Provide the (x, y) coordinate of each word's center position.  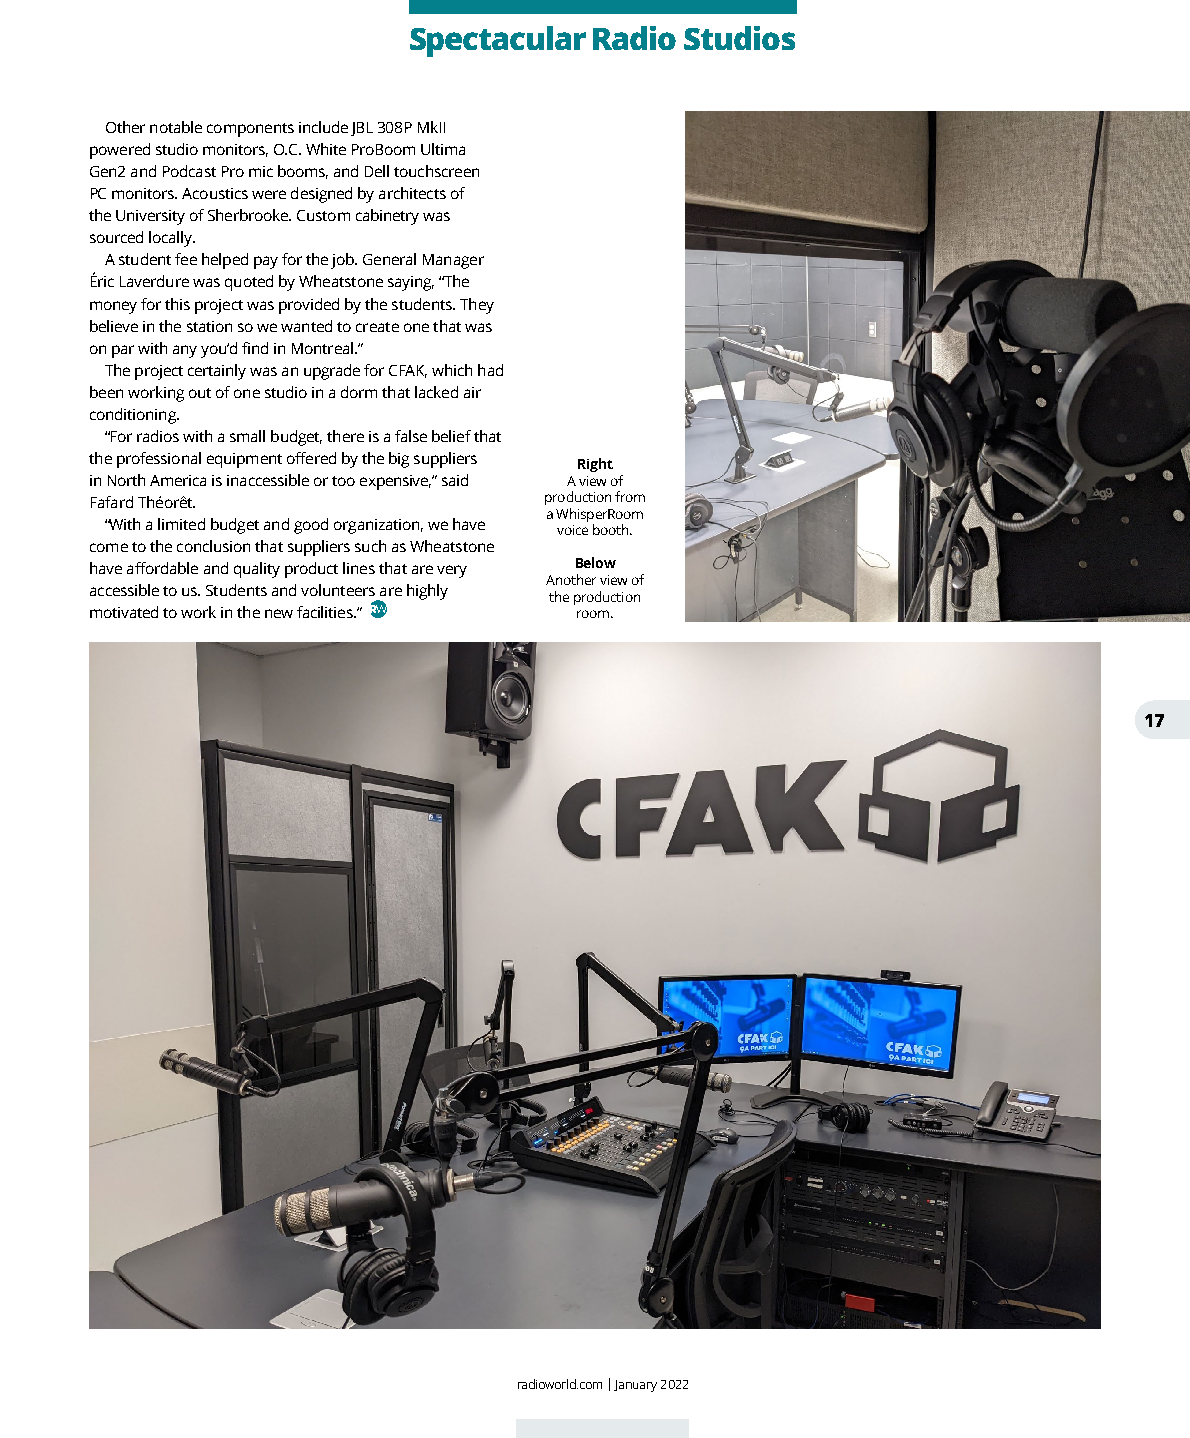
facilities (326, 612)
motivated (124, 612)
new (279, 613)
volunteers (338, 590)
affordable (162, 568)
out (200, 393)
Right (595, 465)
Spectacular (498, 41)
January (635, 1386)
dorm (359, 392)
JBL (362, 129)
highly (427, 592)
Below (596, 562)
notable (176, 127)
